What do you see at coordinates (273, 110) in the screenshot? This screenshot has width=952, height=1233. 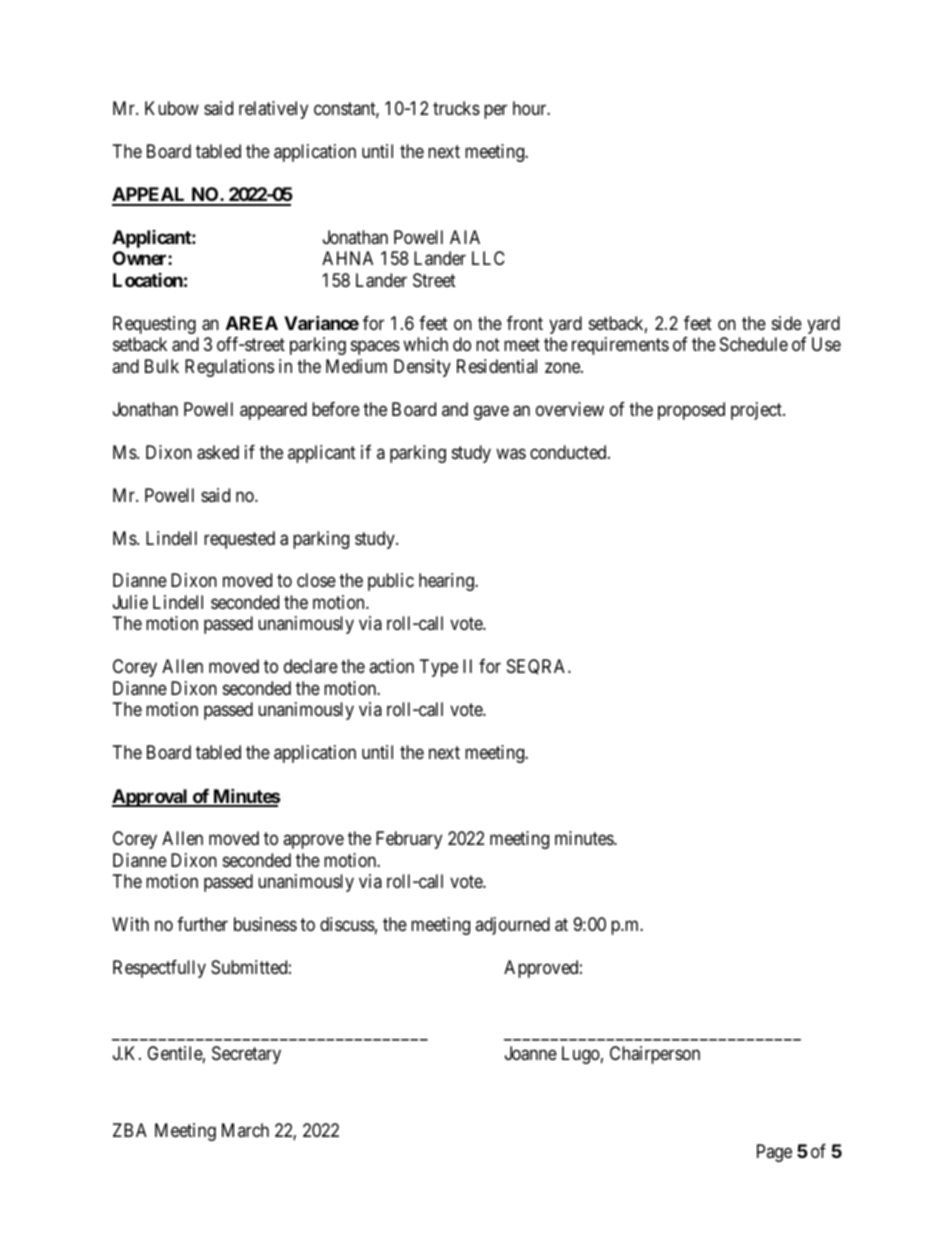 I see `relatively` at bounding box center [273, 110].
